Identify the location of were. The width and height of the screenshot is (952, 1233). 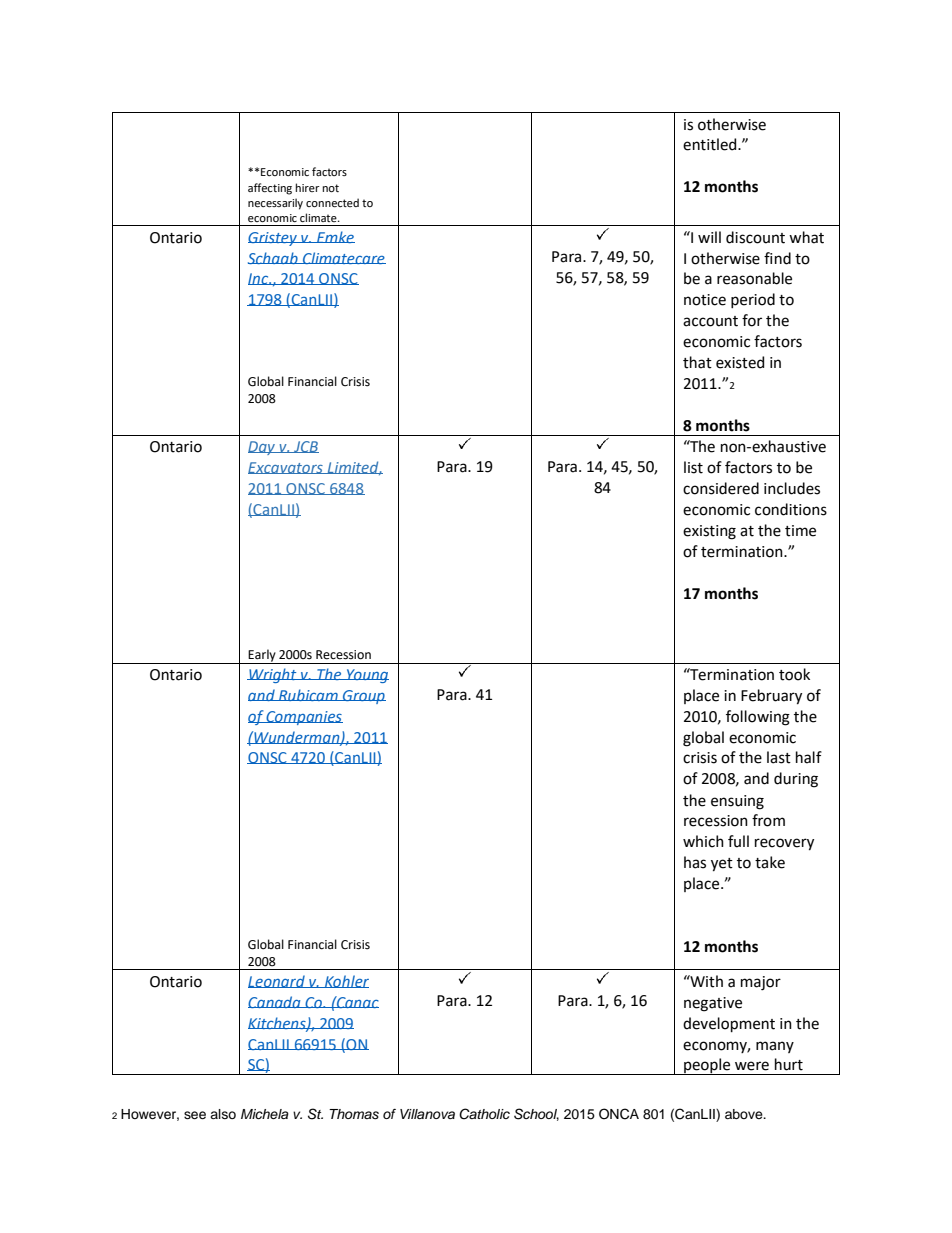
(752, 1066).
